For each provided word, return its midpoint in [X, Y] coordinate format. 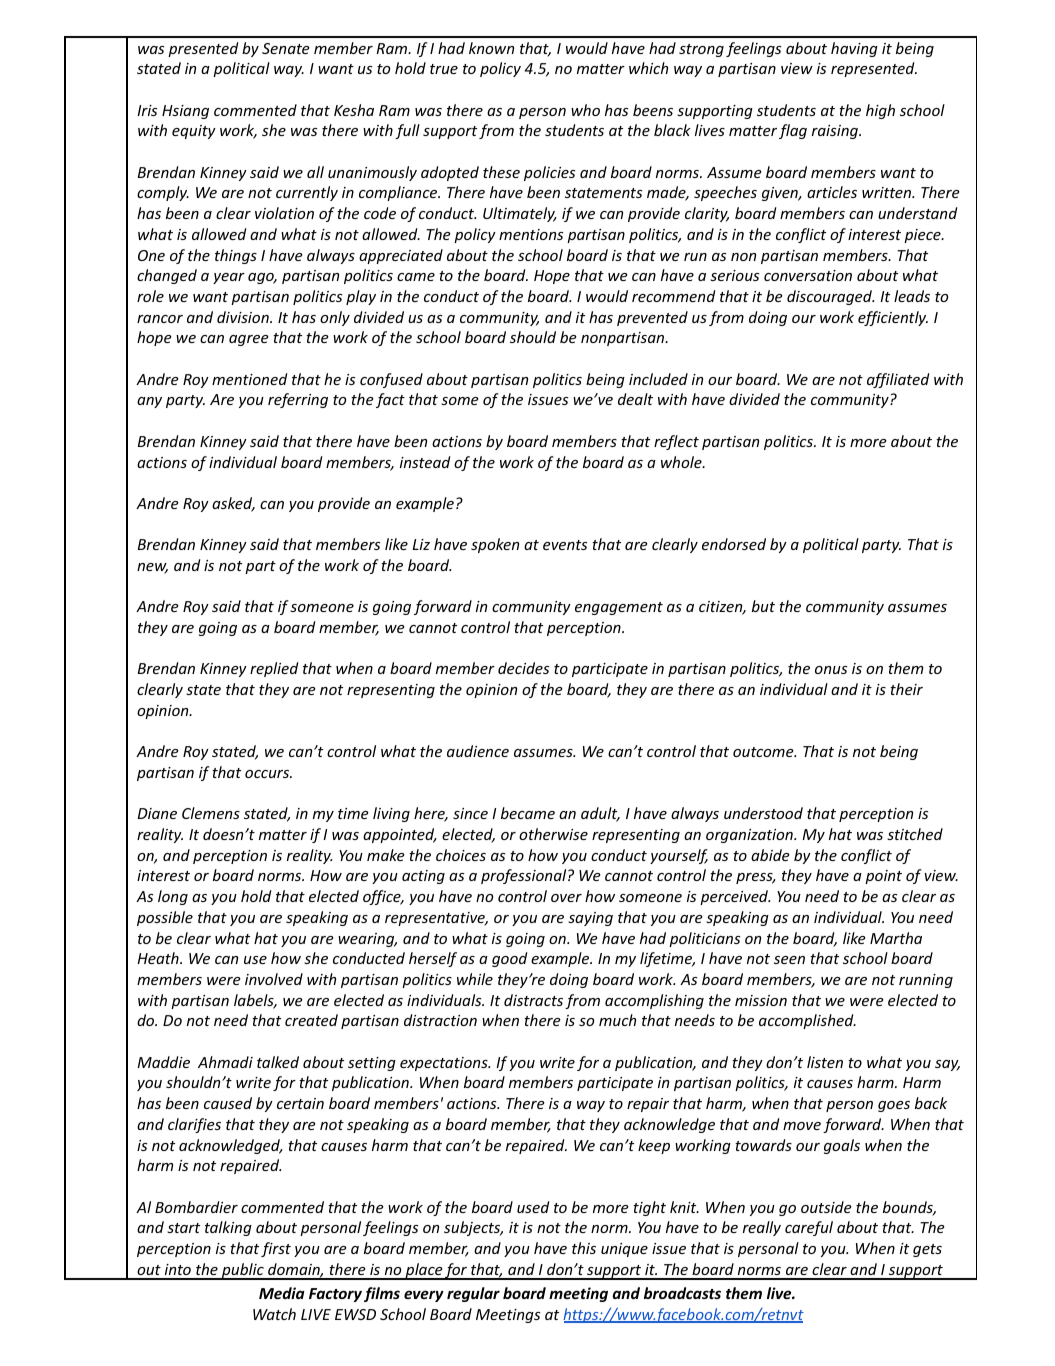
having [854, 49]
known [491, 48]
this [584, 1248]
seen [789, 960]
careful [809, 1228]
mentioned [249, 379]
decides [523, 668]
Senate [286, 48]
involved [274, 979]
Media [282, 1293]
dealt [635, 399]
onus [831, 670]
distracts [533, 1000]
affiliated [898, 380]
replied [274, 669]
